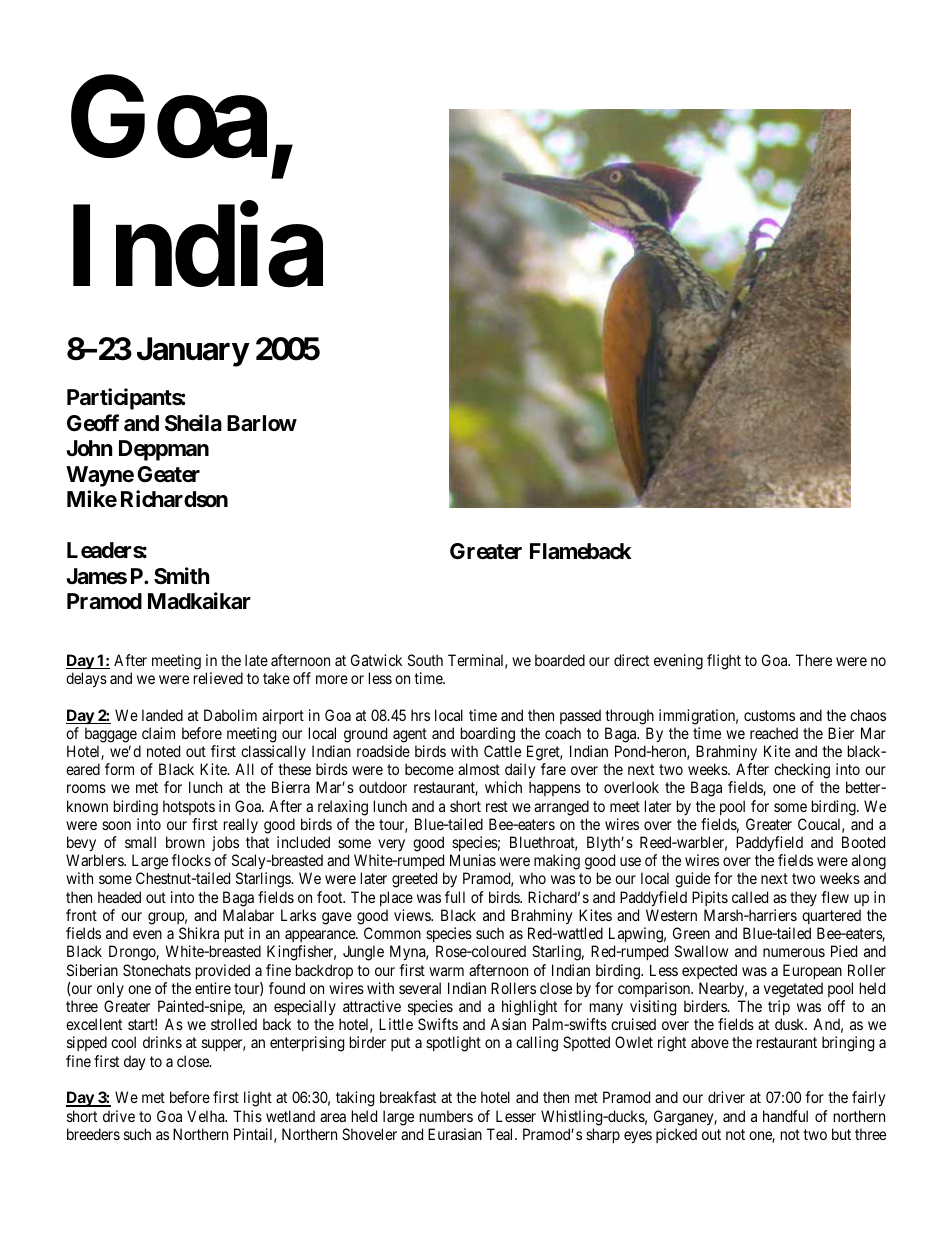 The height and width of the screenshot is (1233, 952). What do you see at coordinates (446, 1116) in the screenshot?
I see `numbers` at bounding box center [446, 1116].
